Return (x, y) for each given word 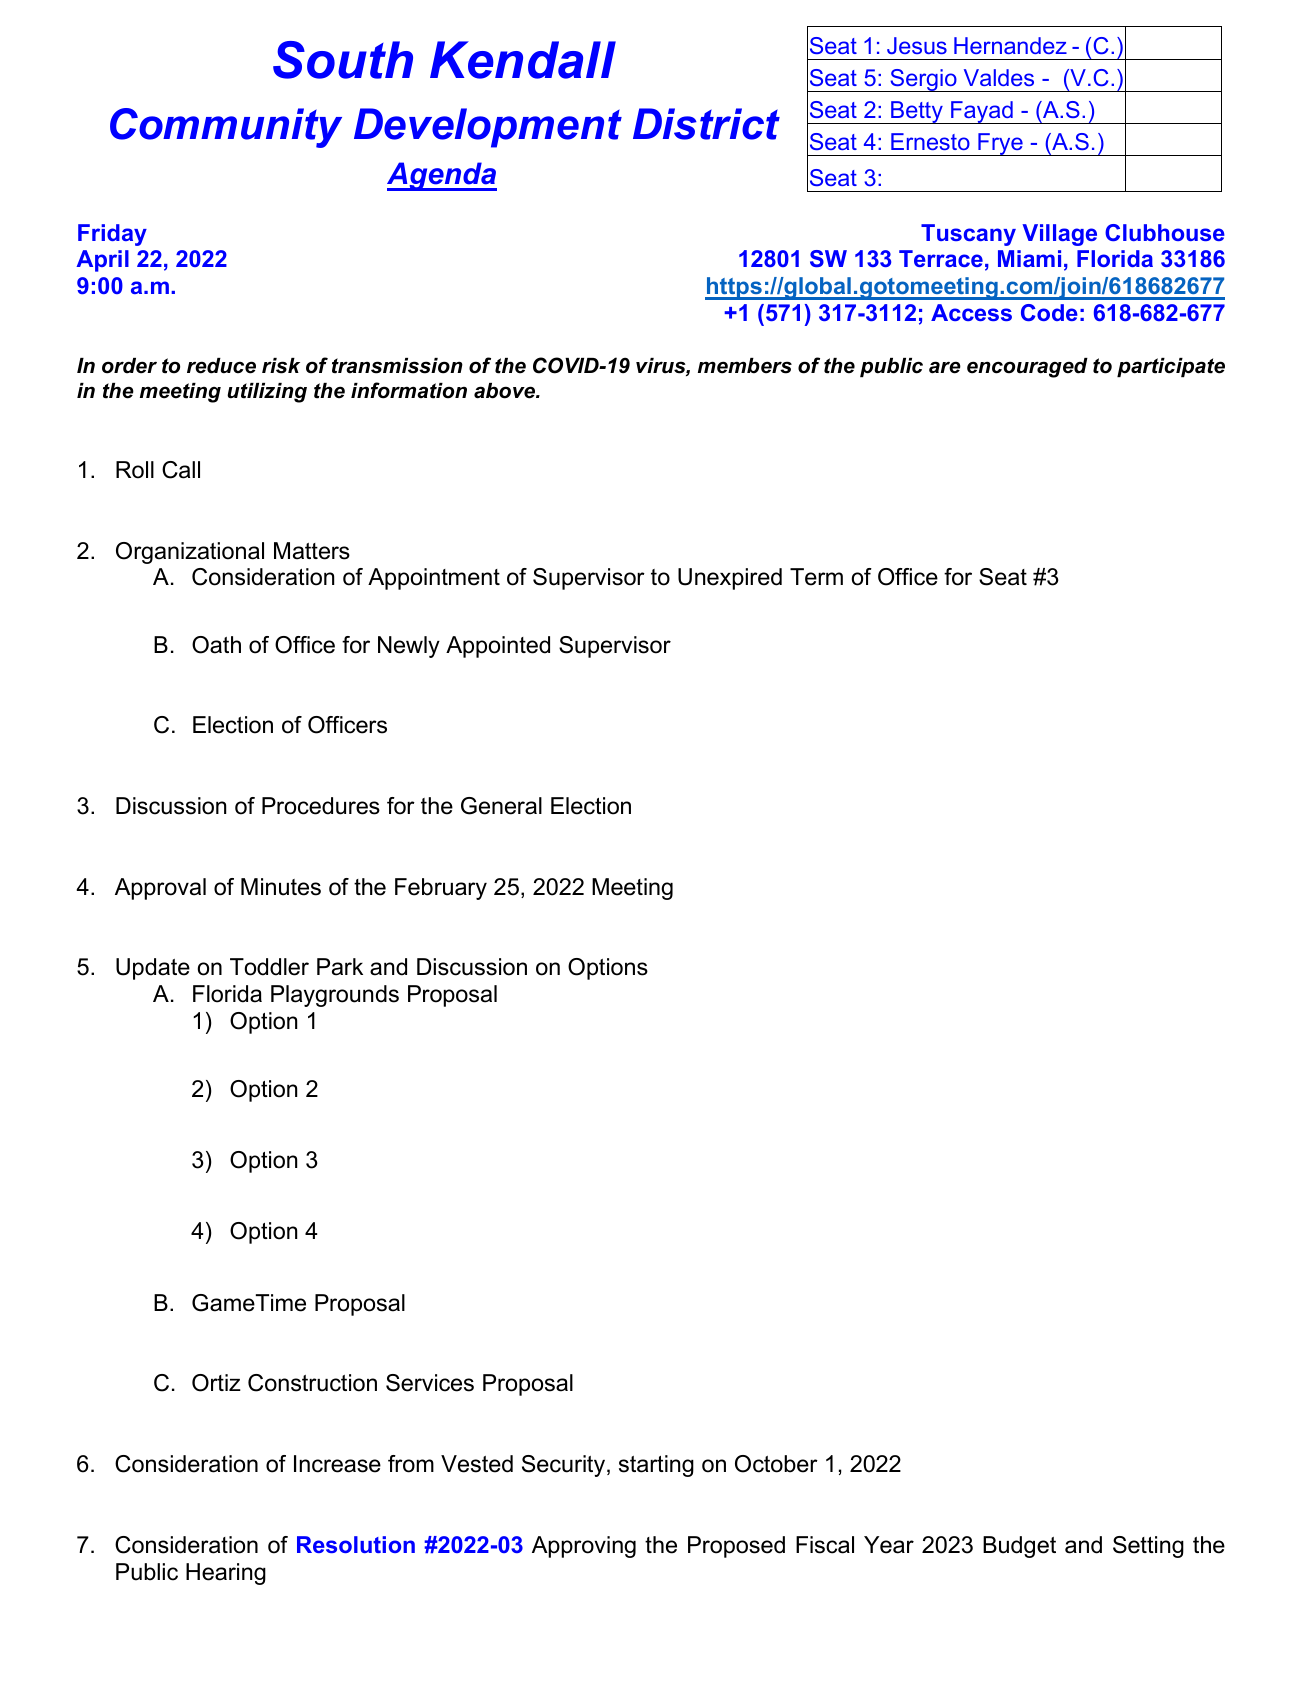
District (706, 124)
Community (226, 128)
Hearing (226, 1574)
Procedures (321, 806)
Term (816, 577)
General (501, 806)
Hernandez (1010, 45)
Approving (584, 1547)
